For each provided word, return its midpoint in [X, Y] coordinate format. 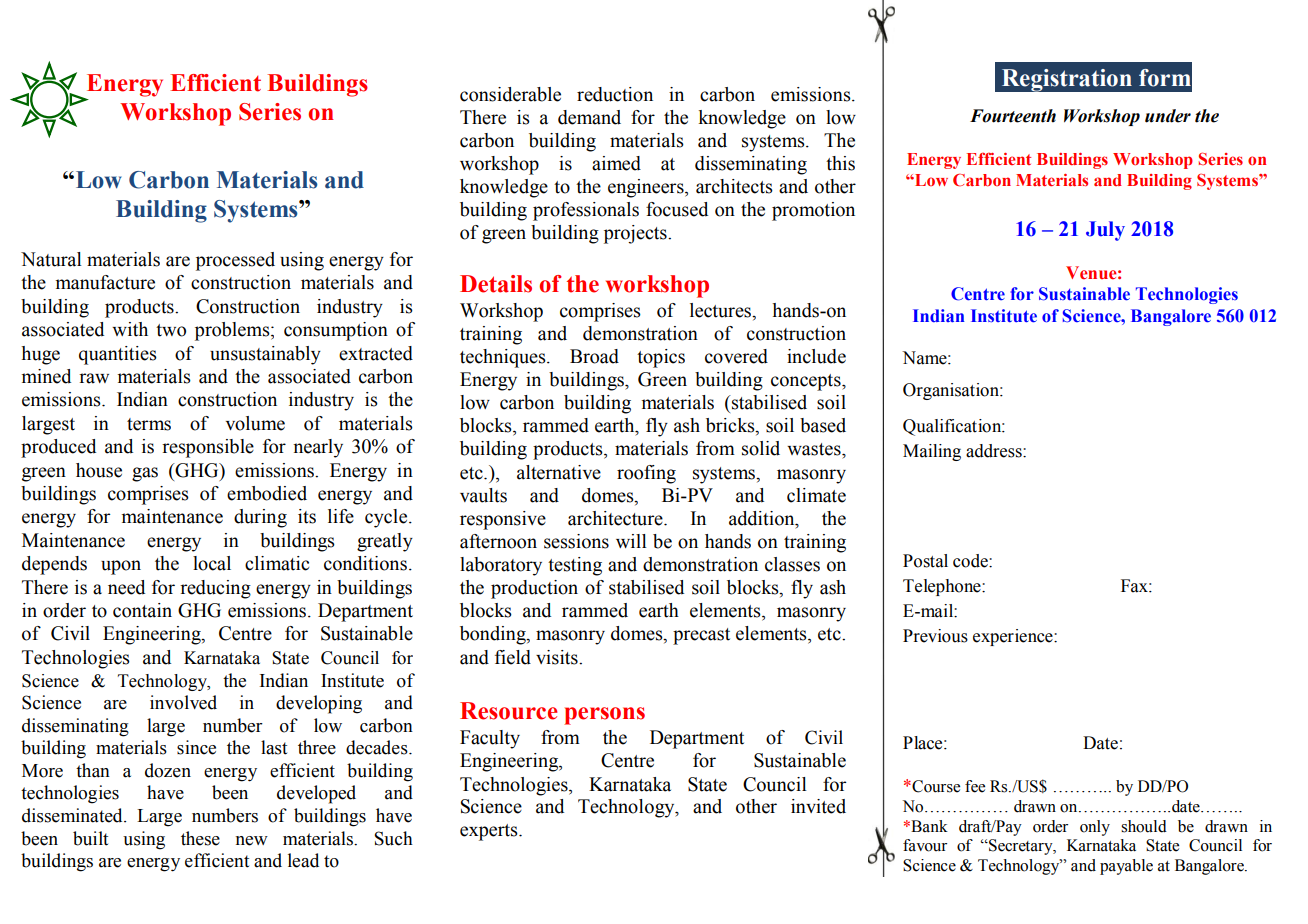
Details [496, 284]
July [1105, 231]
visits [558, 657]
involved [183, 702]
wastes [815, 449]
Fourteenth [1013, 116]
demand [589, 117]
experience [1014, 637]
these [200, 838]
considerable [510, 94]
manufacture [105, 282]
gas [145, 474]
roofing [646, 474]
